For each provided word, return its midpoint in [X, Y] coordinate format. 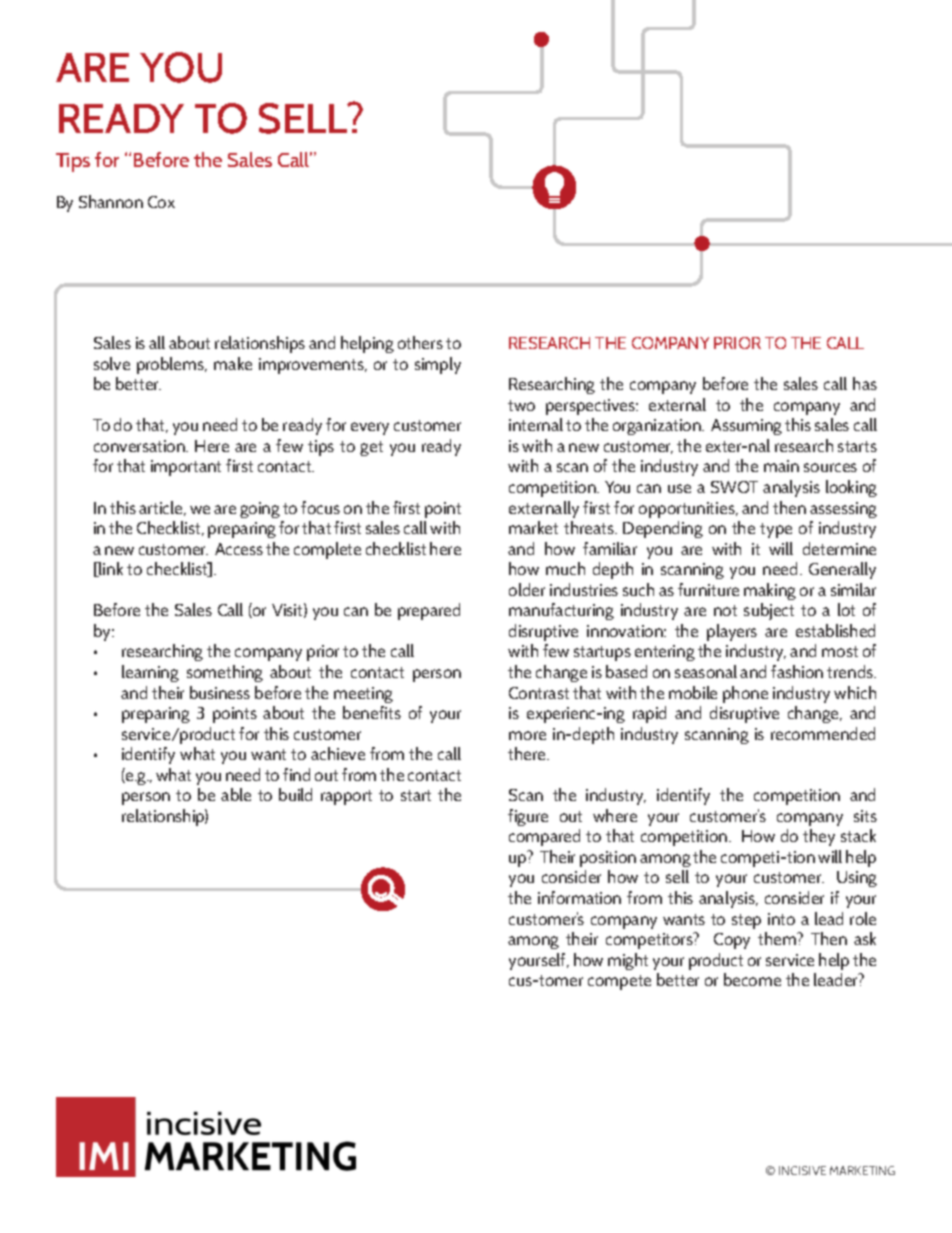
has [865, 383]
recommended [823, 733]
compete [619, 982]
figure [528, 817]
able [236, 794]
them [778, 938]
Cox [161, 202]
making [770, 591]
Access [239, 549]
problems [172, 365]
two [521, 405]
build [295, 794]
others [420, 342]
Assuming [746, 427]
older [527, 589]
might [628, 961]
